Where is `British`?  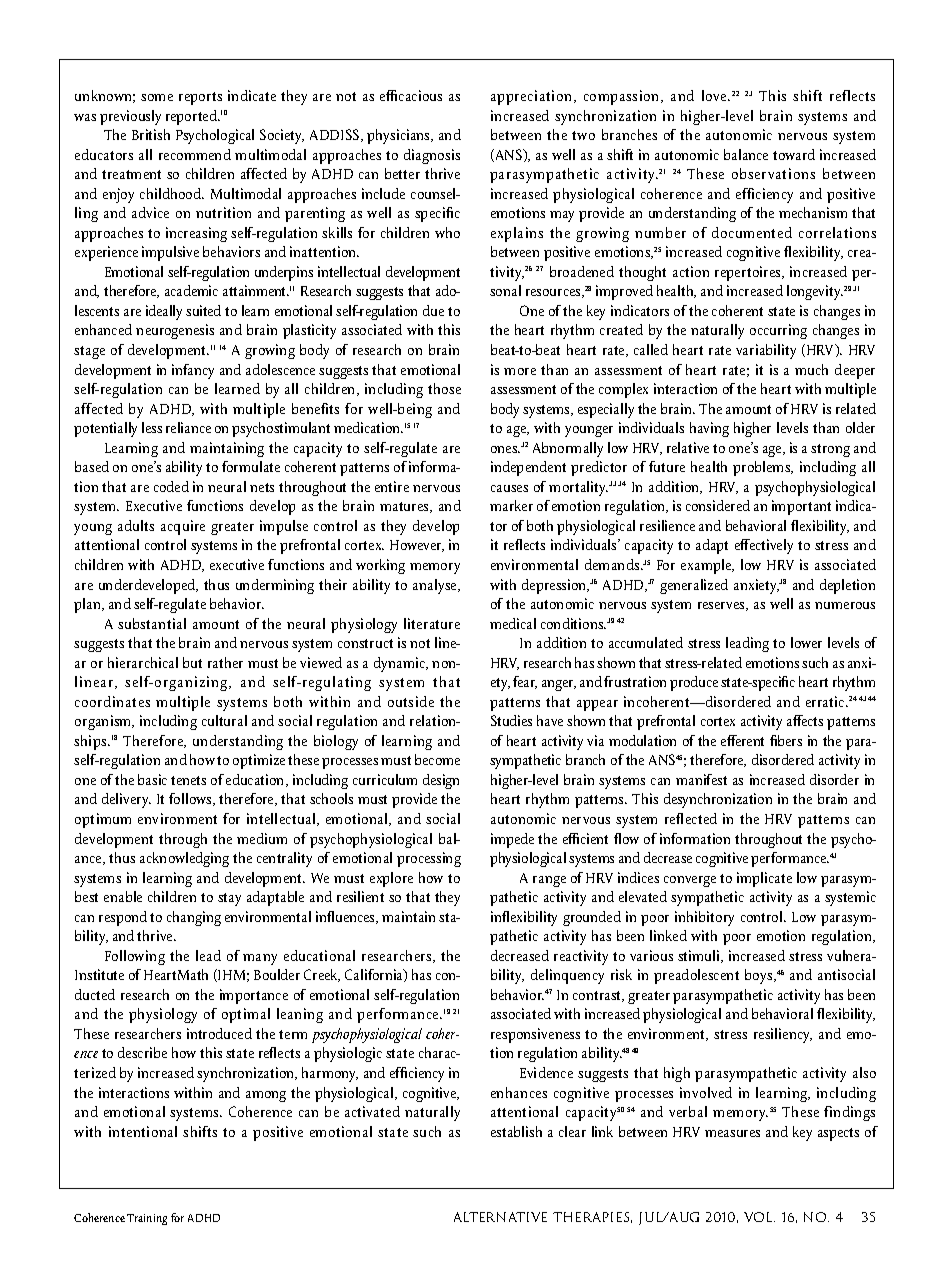 British is located at coordinates (151, 134).
